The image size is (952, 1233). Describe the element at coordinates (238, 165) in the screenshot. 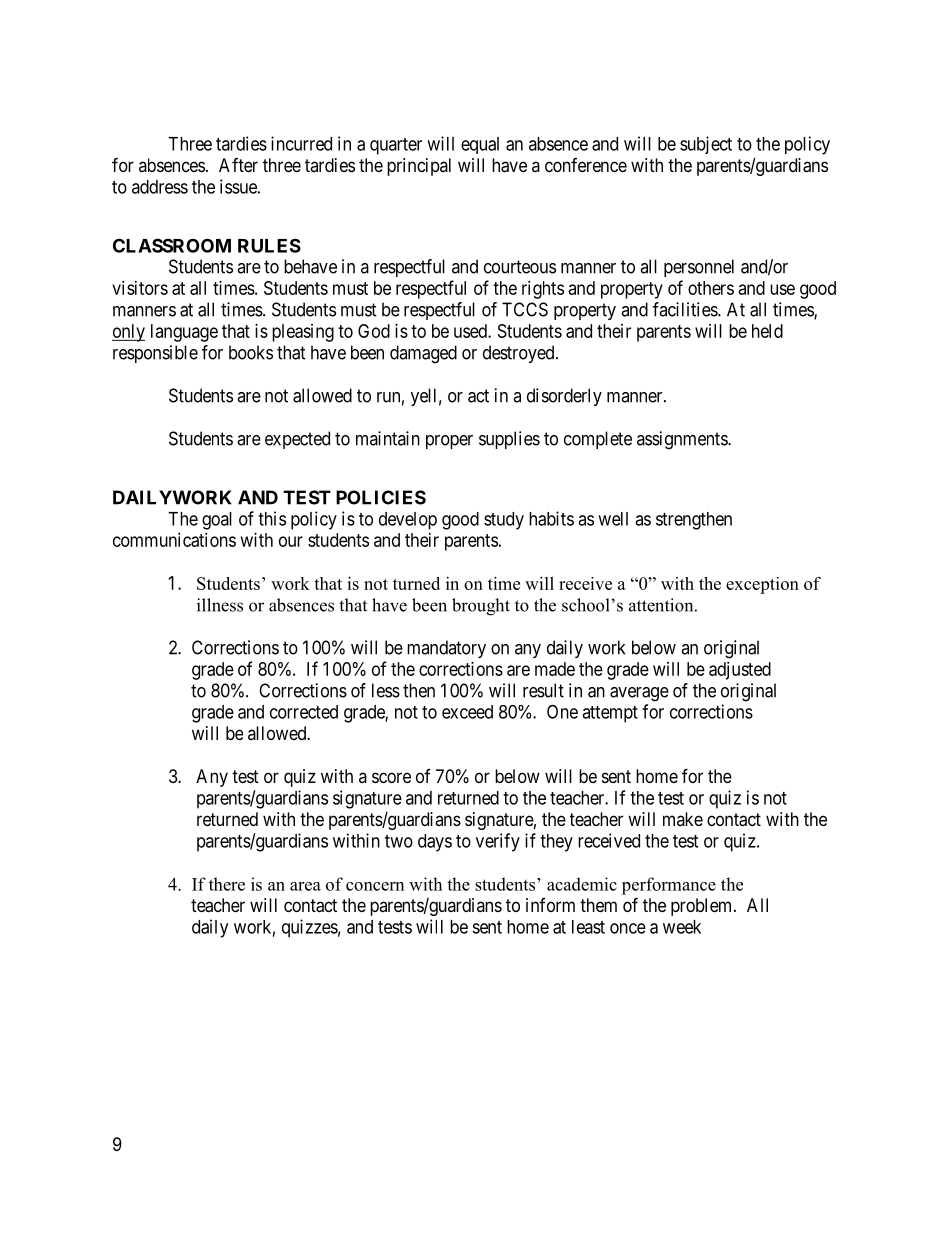

I see `After` at that location.
